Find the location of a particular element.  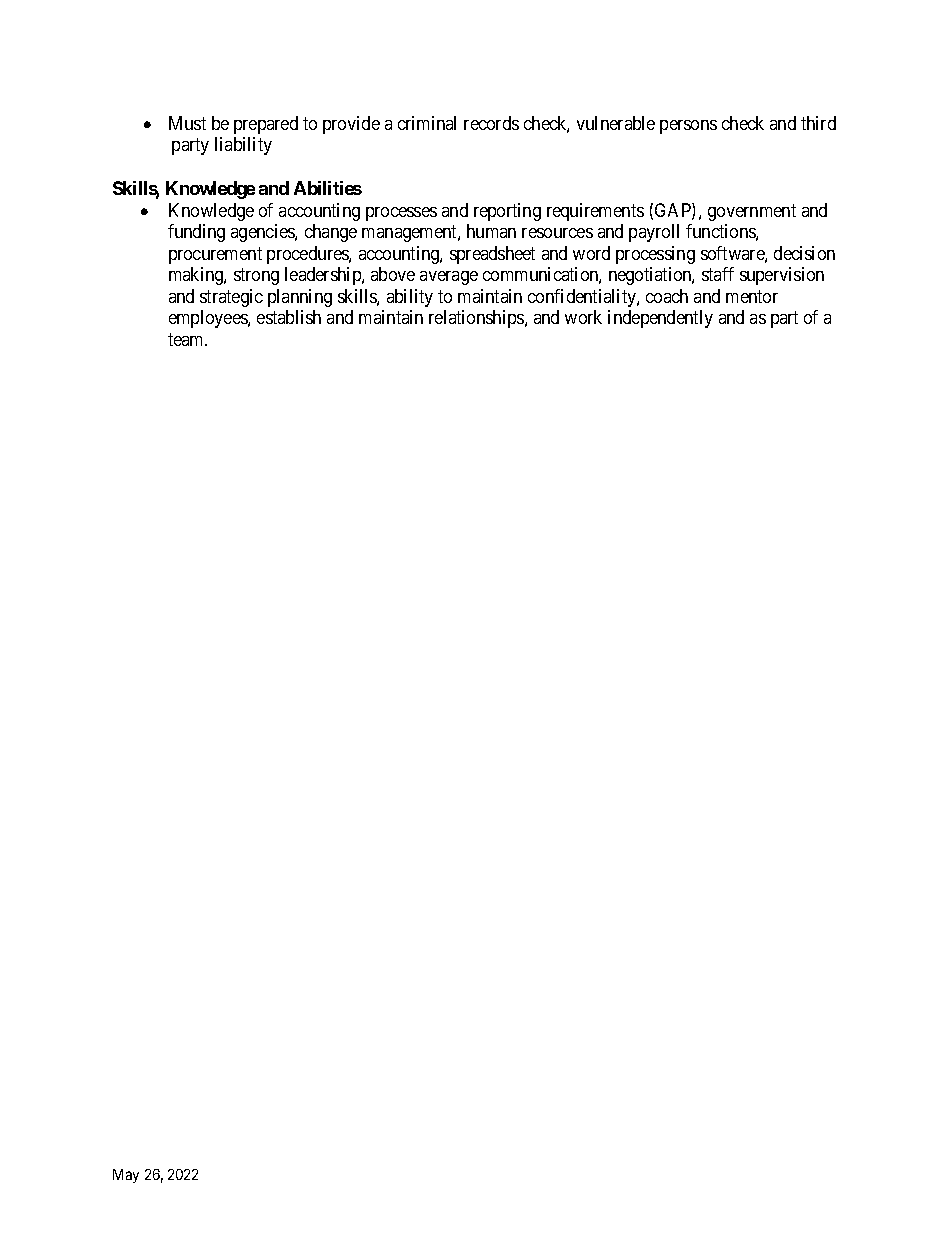

May is located at coordinates (126, 1176).
